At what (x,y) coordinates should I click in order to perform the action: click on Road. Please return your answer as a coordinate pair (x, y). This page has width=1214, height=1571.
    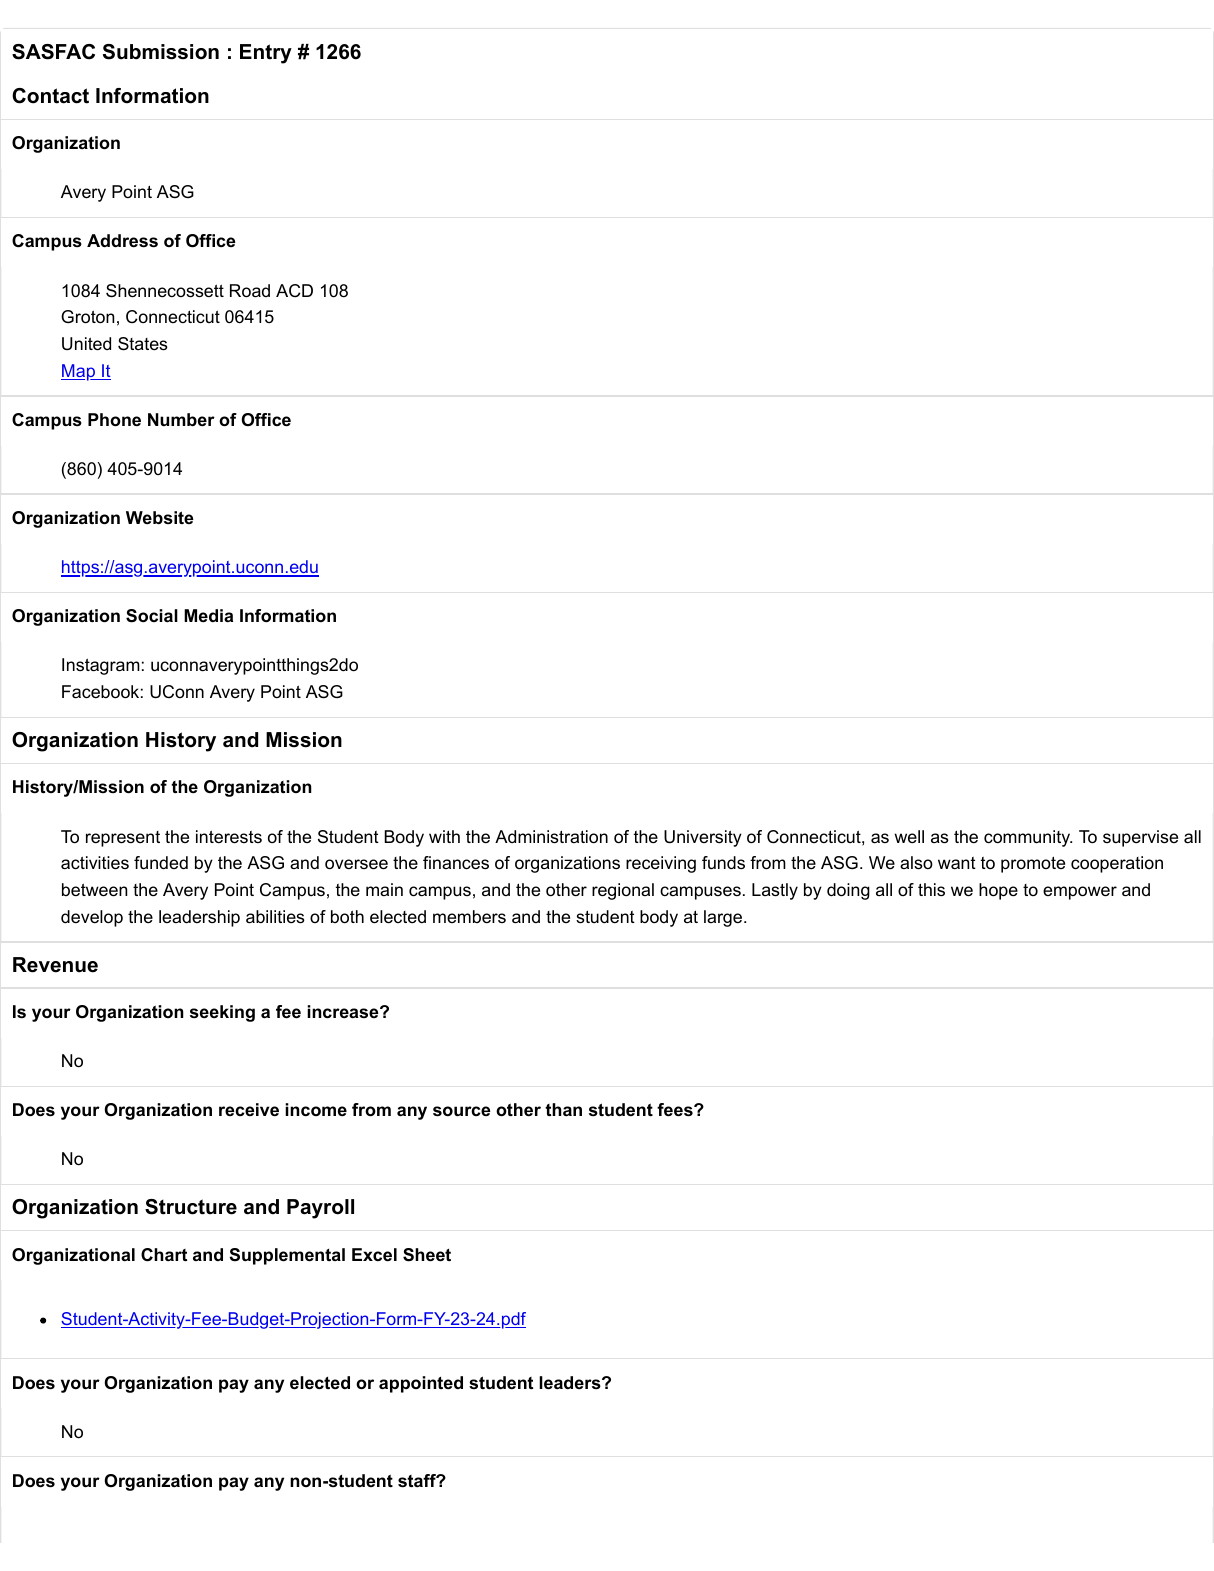
    Looking at the image, I should click on (250, 291).
